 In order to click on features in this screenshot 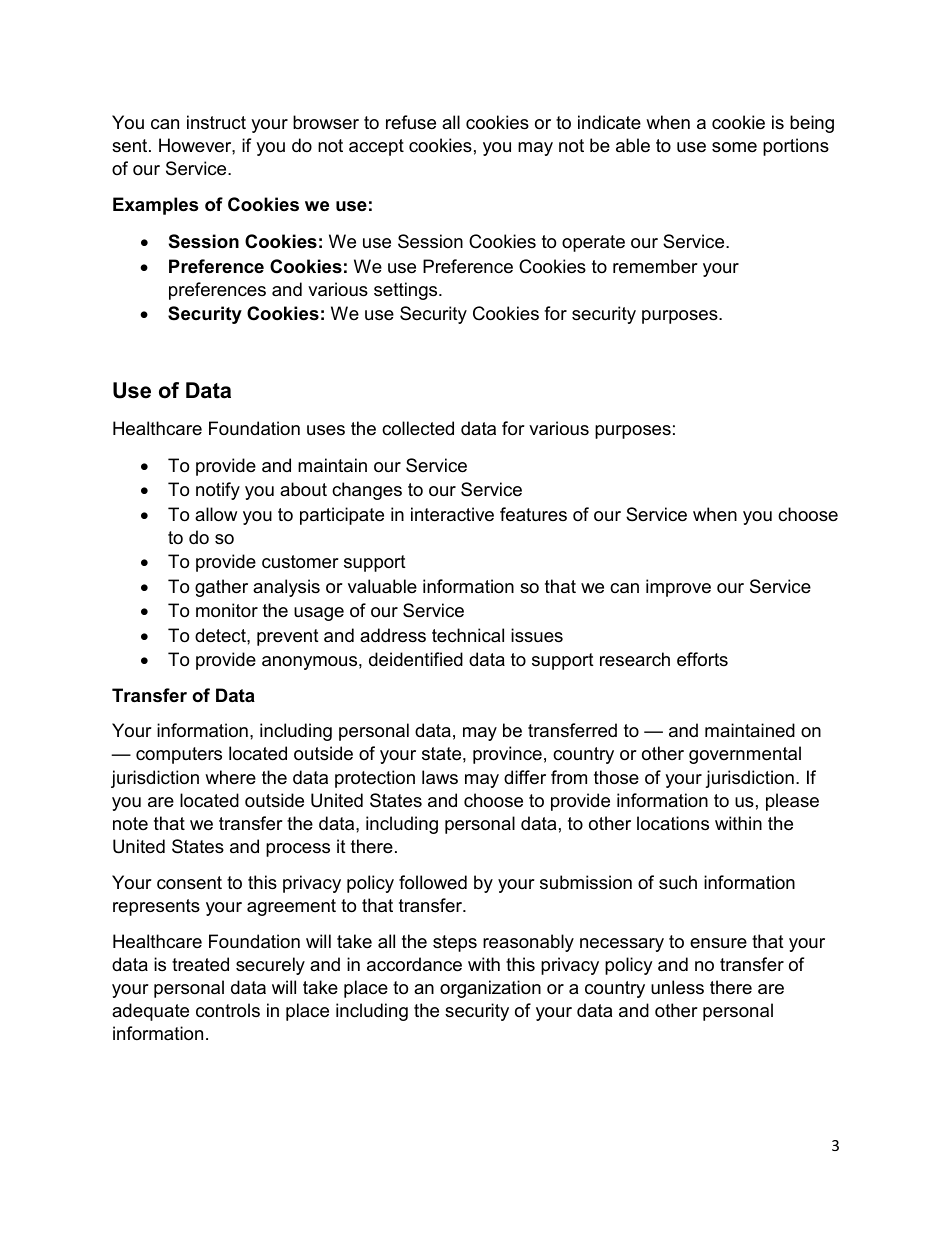, I will do `click(533, 514)`.
